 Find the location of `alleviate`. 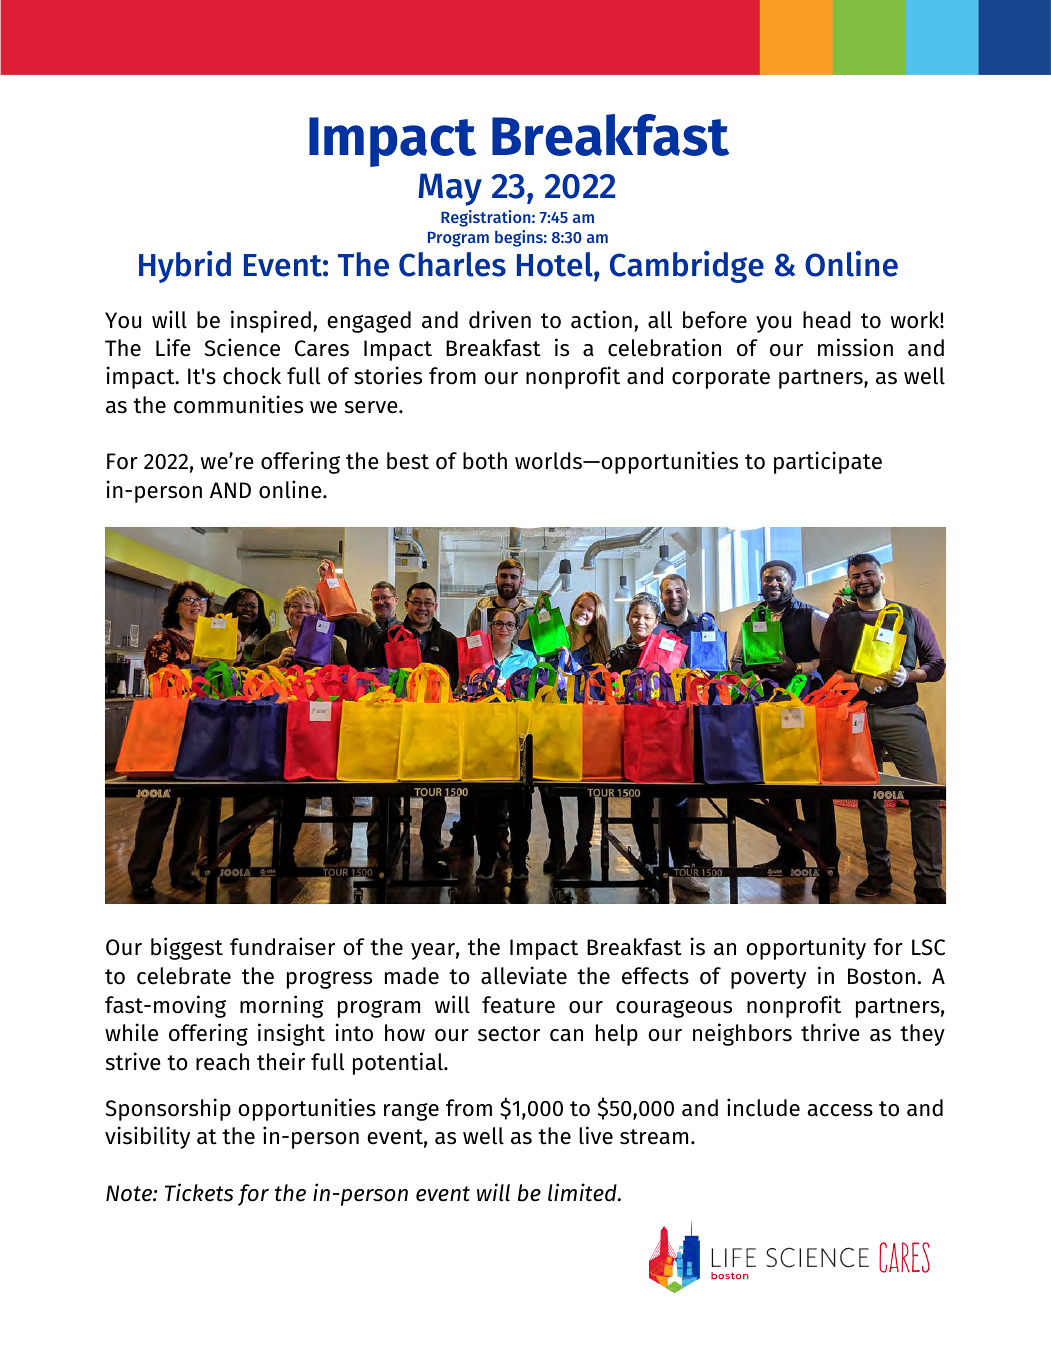

alleviate is located at coordinates (524, 975).
